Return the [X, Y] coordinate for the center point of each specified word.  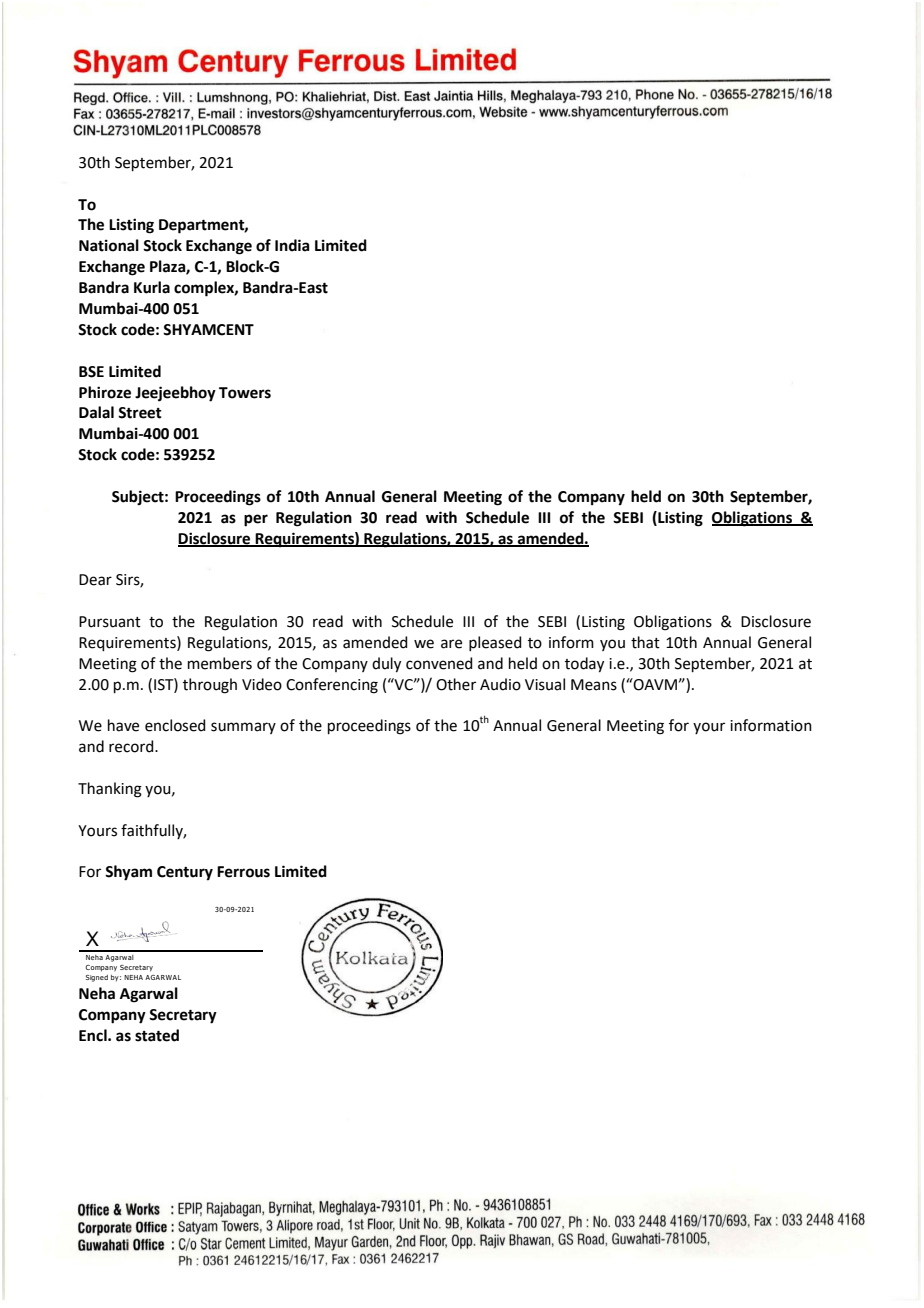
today [584, 665]
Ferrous [243, 872]
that [645, 642]
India [292, 245]
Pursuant [110, 622]
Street [140, 413]
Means [594, 685]
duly [386, 665]
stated [157, 1035]
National [109, 245]
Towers [245, 393]
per [256, 520]
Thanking [110, 790]
